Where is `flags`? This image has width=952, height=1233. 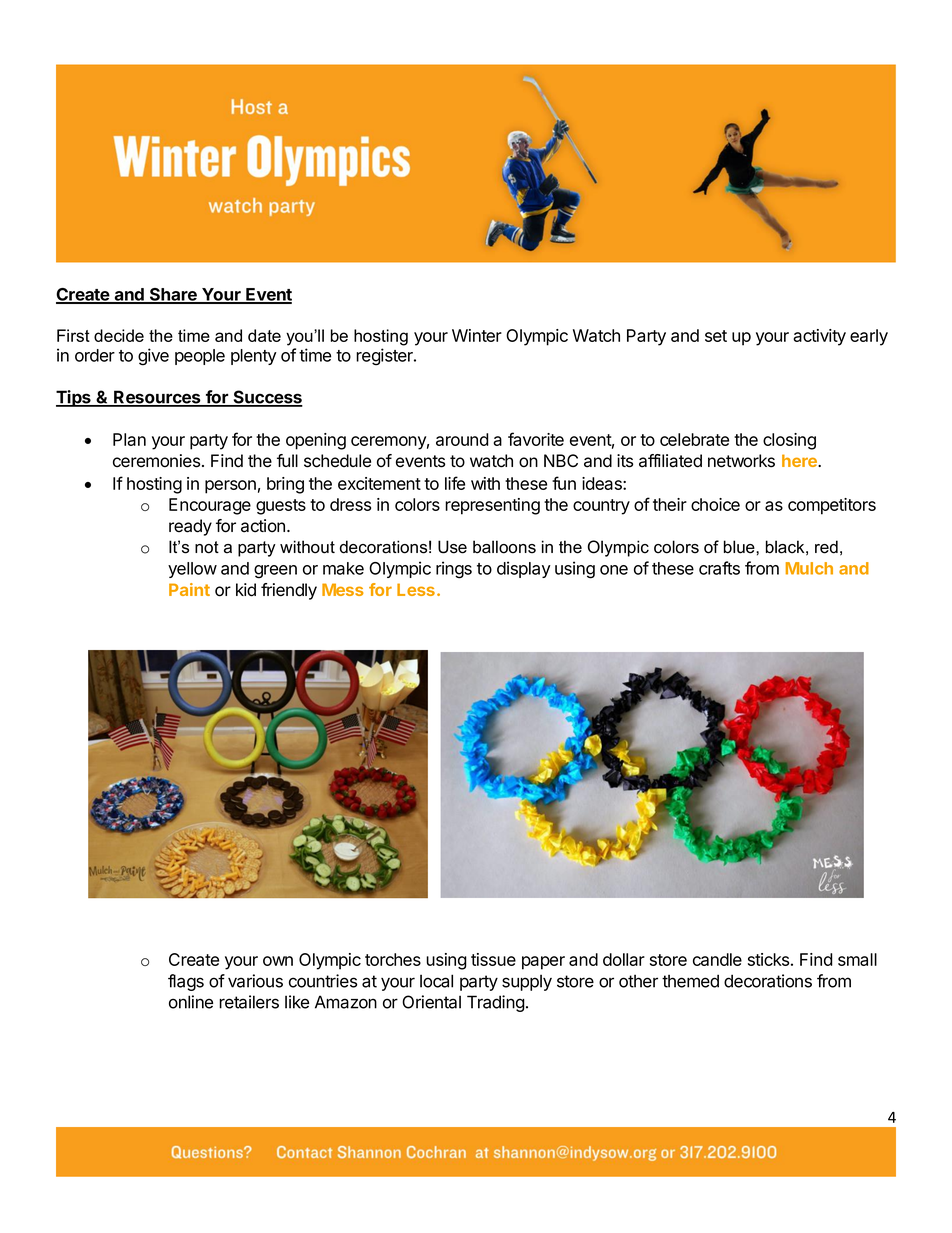 flags is located at coordinates (186, 982).
